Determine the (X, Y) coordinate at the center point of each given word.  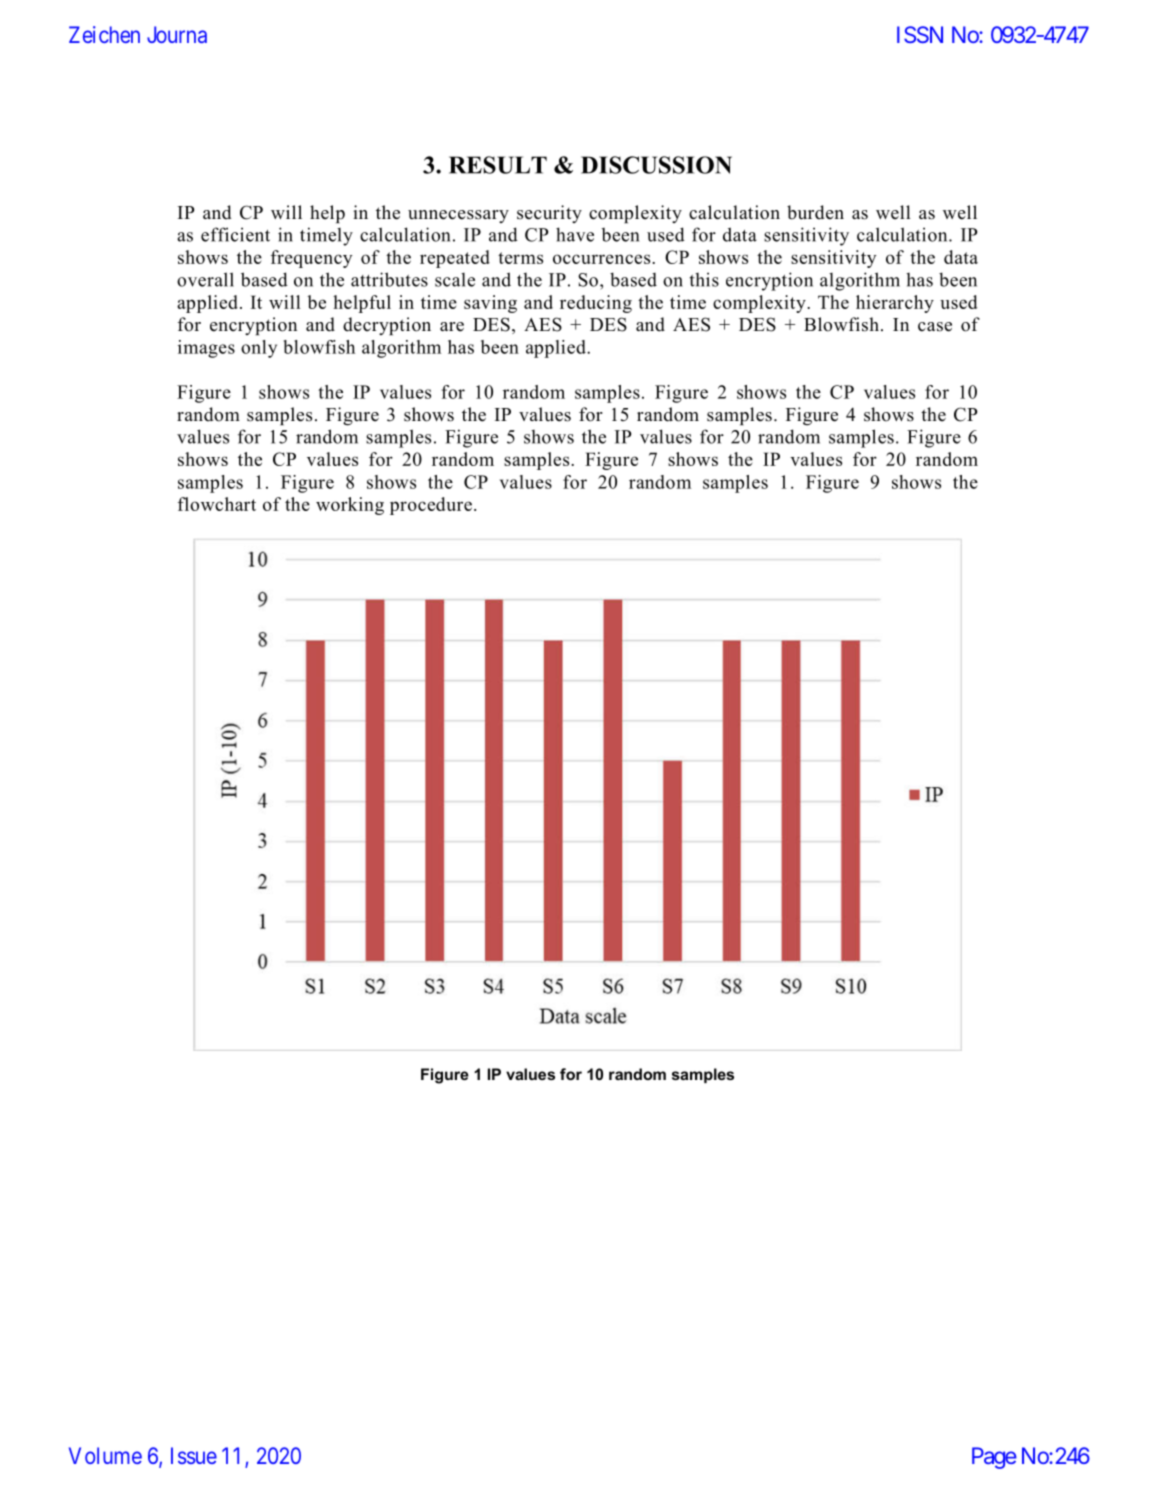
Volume (105, 1455)
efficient (235, 234)
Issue (194, 1455)
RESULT (498, 165)
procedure (431, 506)
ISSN (920, 34)
